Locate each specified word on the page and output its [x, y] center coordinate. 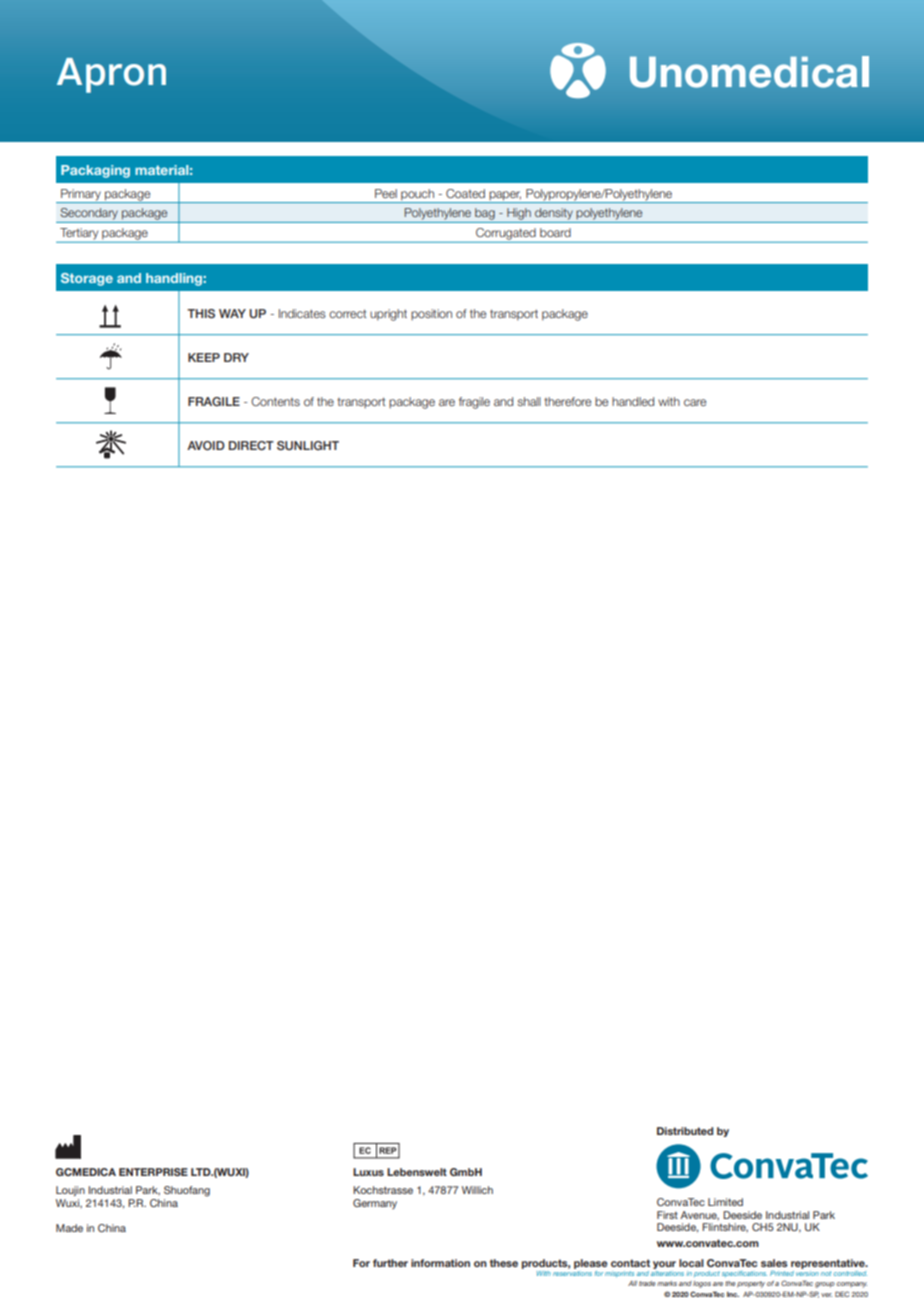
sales [774, 1263]
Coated [465, 193]
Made [69, 1228]
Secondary [89, 214]
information [440, 1263]
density [554, 214]
